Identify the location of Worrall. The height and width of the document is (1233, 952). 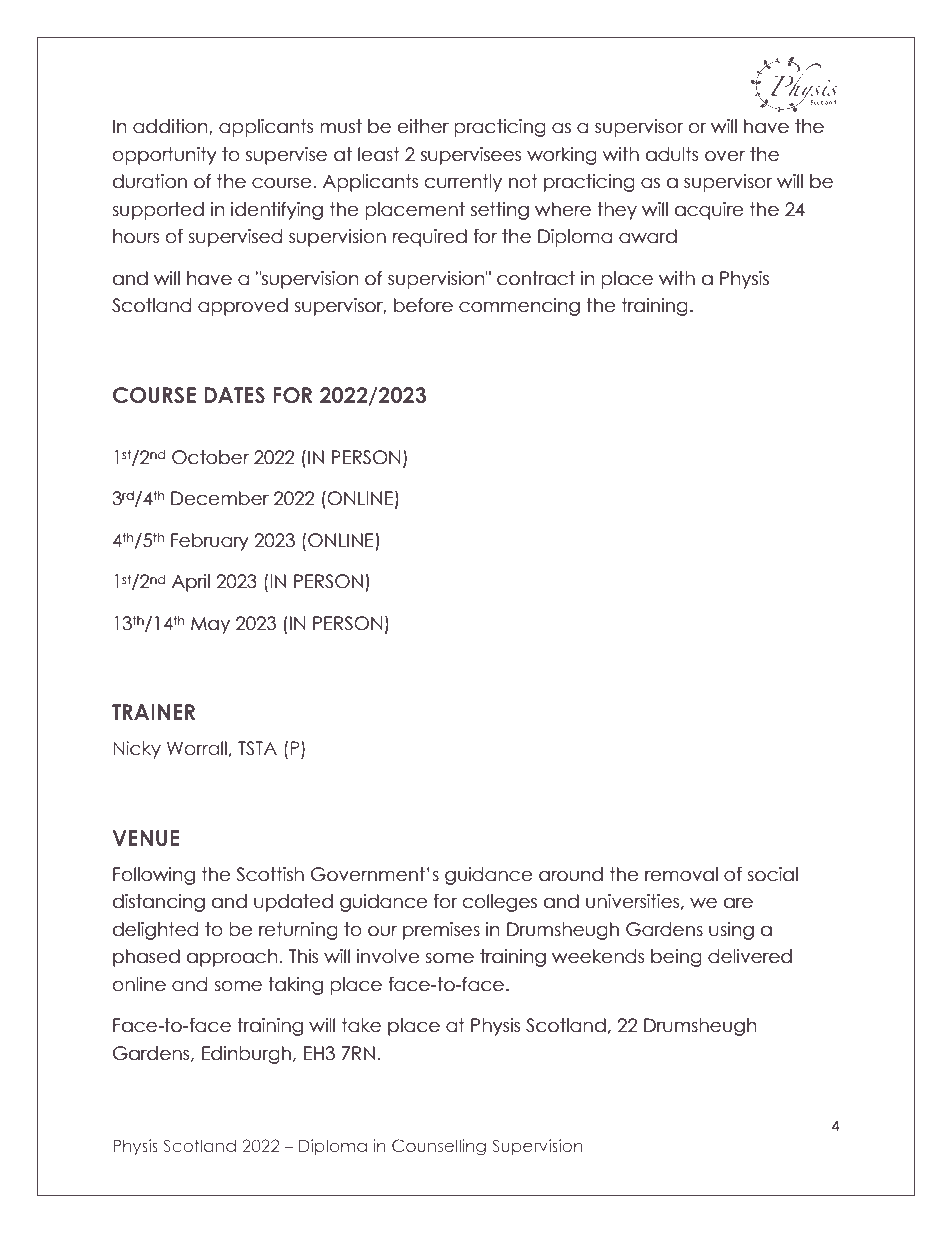
(197, 748).
